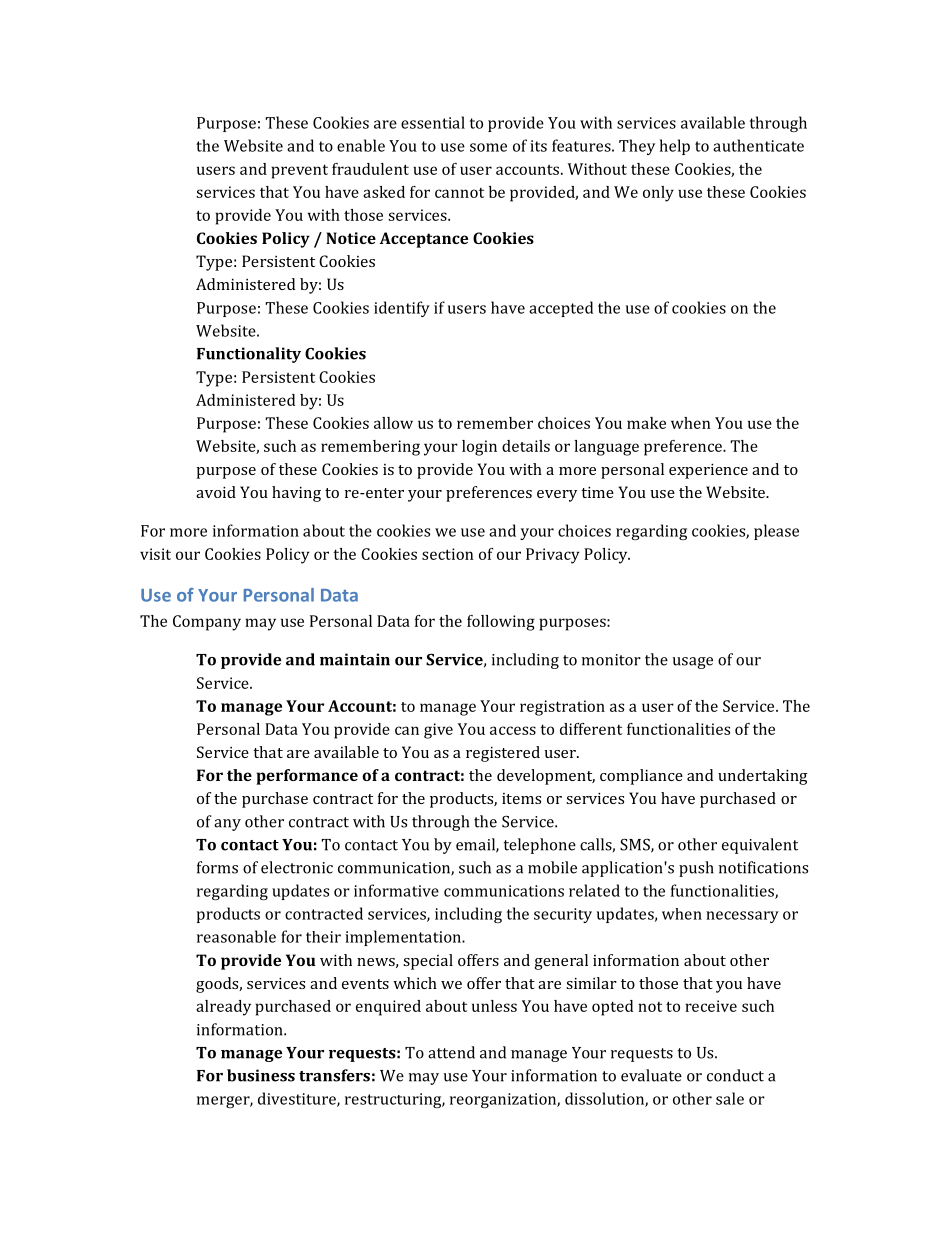  I want to click on push, so click(696, 869).
